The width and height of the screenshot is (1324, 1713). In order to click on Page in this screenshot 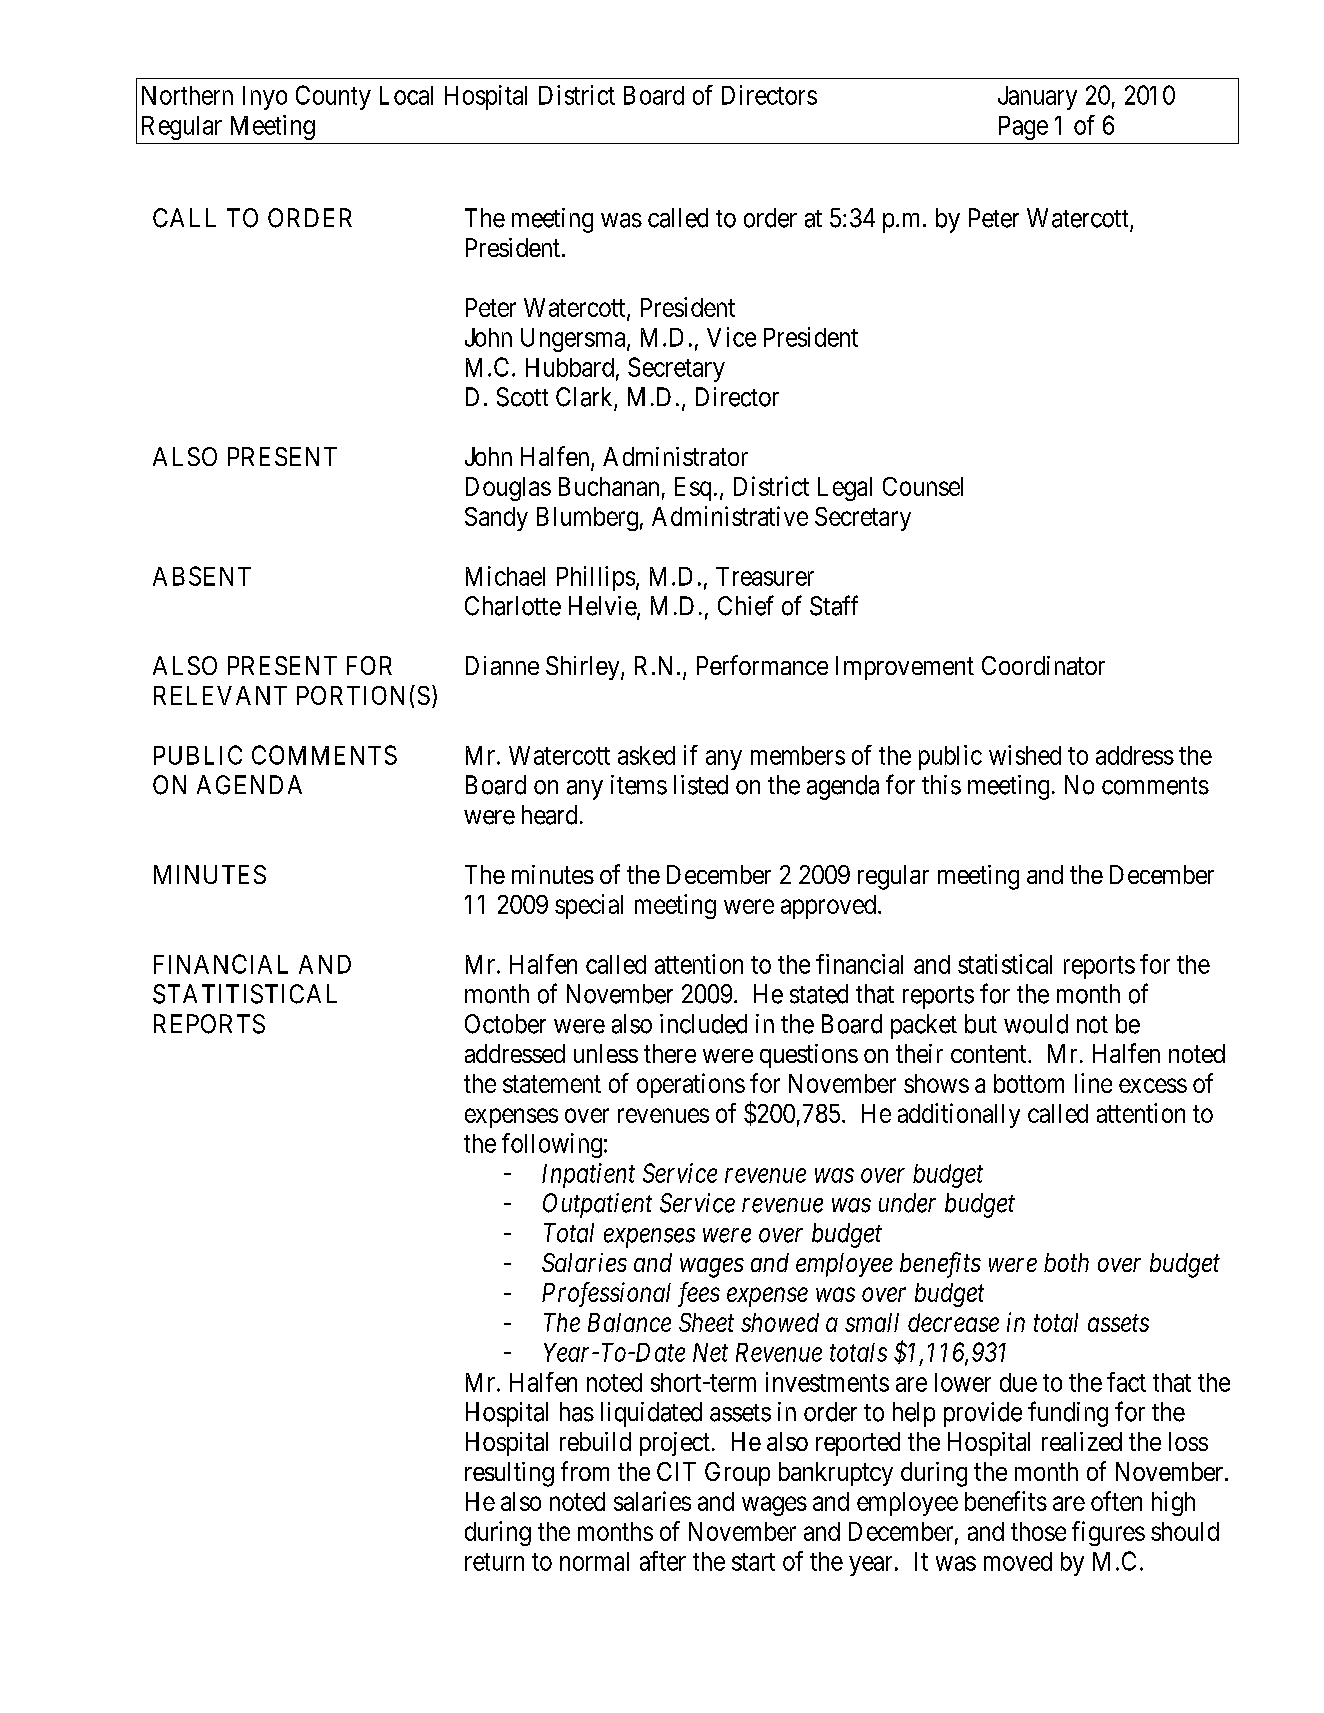, I will do `click(1023, 128)`.
